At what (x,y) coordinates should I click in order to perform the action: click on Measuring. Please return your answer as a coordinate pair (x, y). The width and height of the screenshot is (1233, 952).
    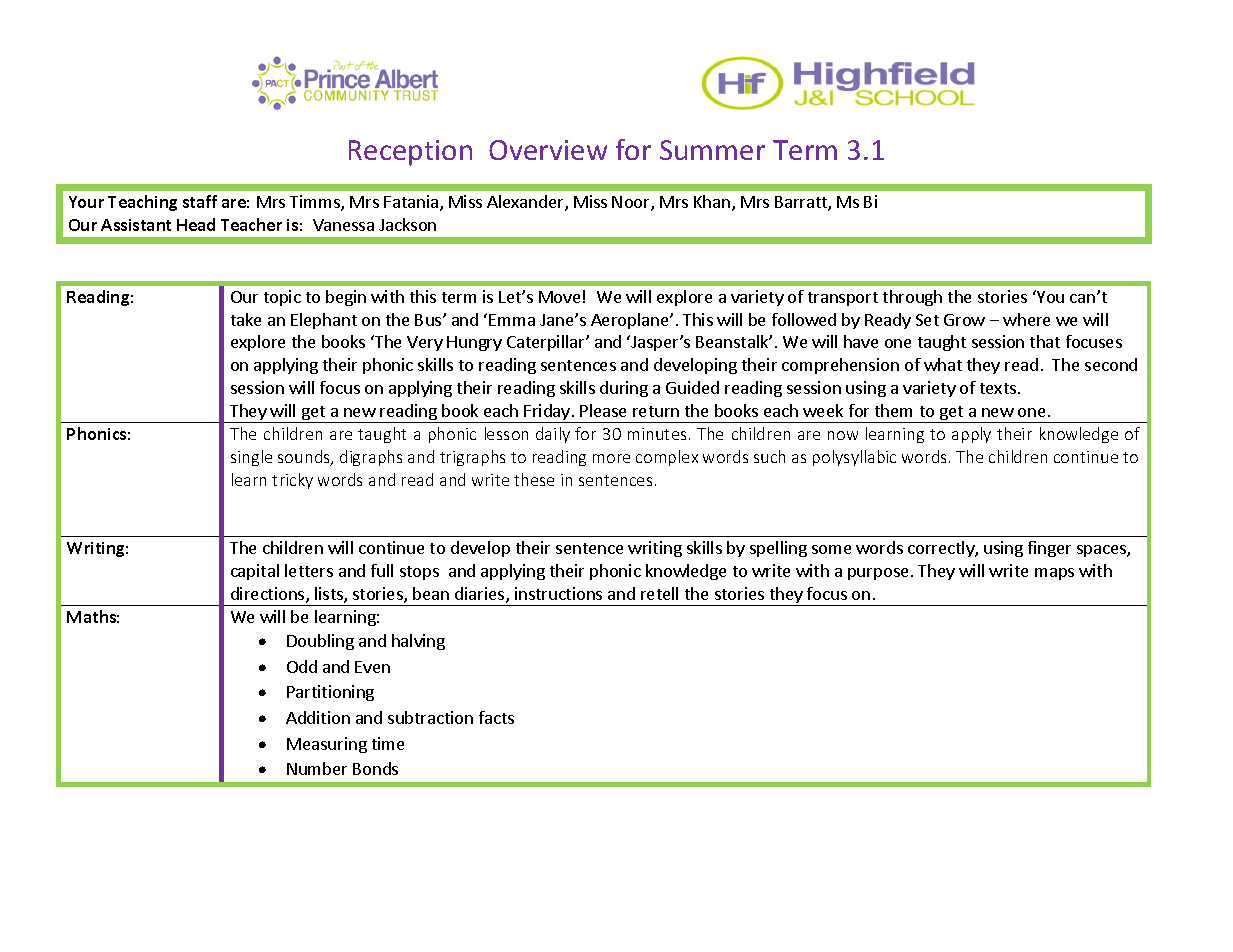
    Looking at the image, I should click on (327, 745).
